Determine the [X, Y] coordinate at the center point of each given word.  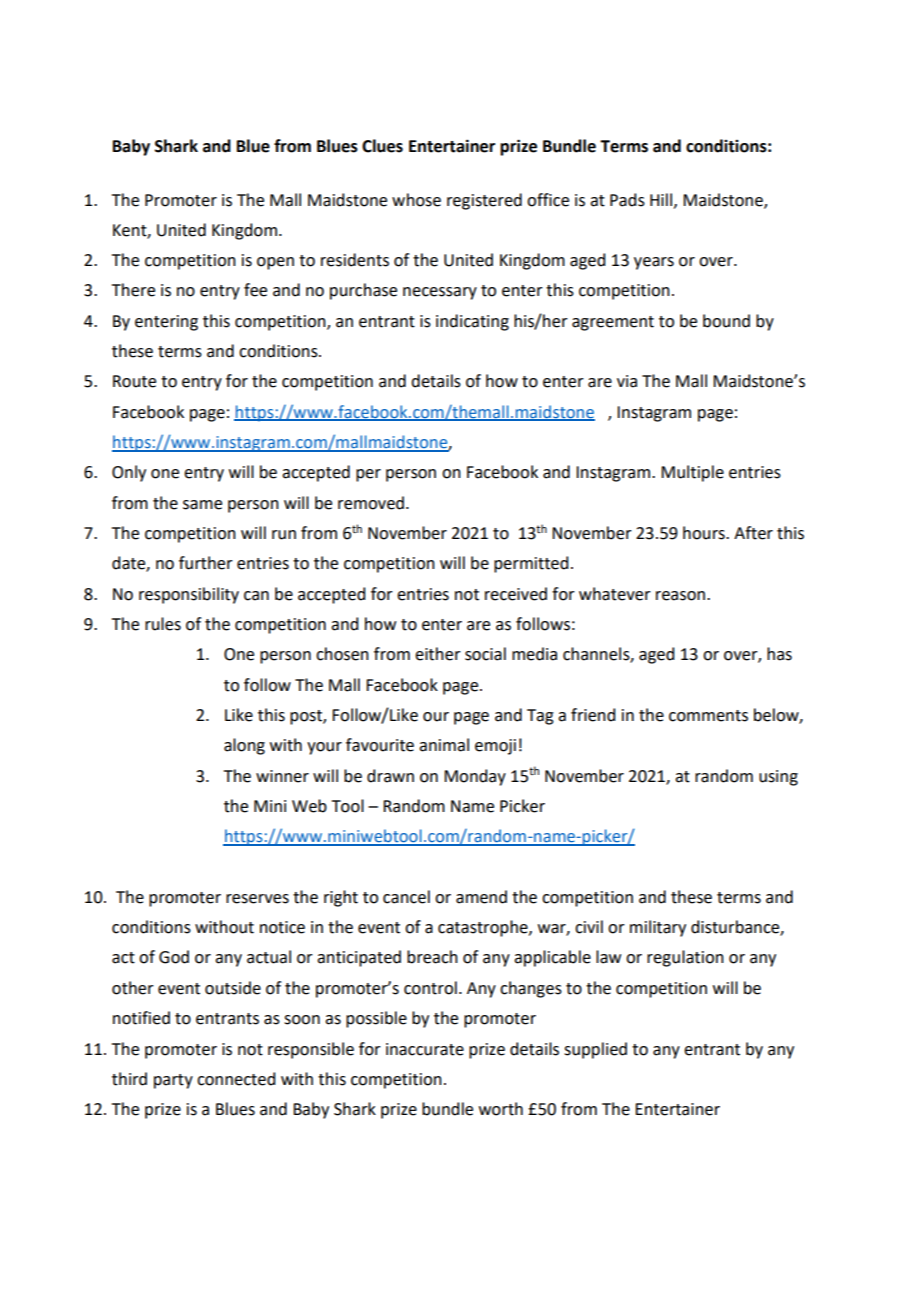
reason [680, 596]
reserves [257, 899]
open [275, 263]
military [658, 928]
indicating [472, 322]
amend [481, 897]
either [438, 654]
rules [163, 624]
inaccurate [425, 1049]
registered [484, 201]
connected [236, 1079]
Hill [662, 200]
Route [134, 381]
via [627, 381]
